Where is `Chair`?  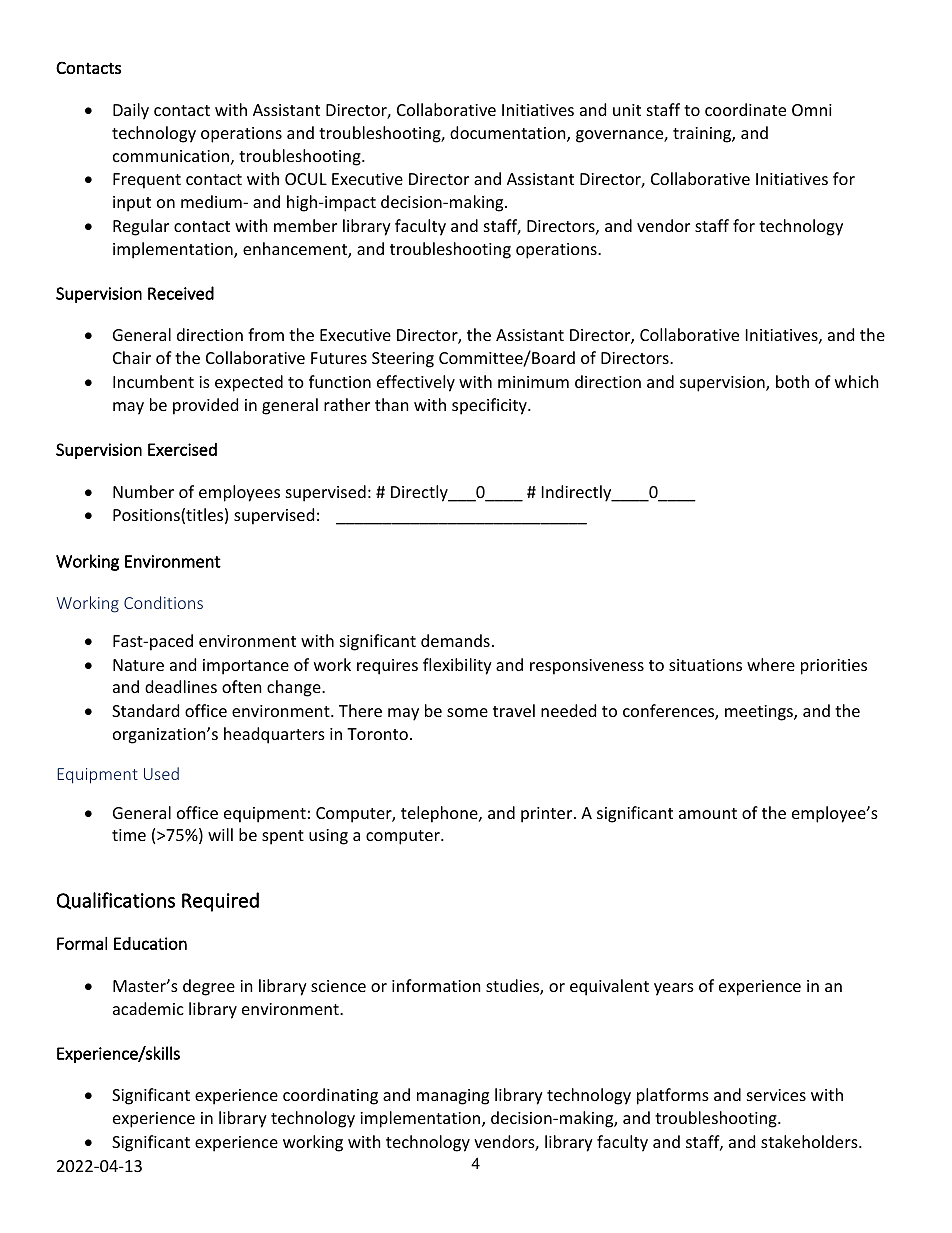 Chair is located at coordinates (132, 357).
